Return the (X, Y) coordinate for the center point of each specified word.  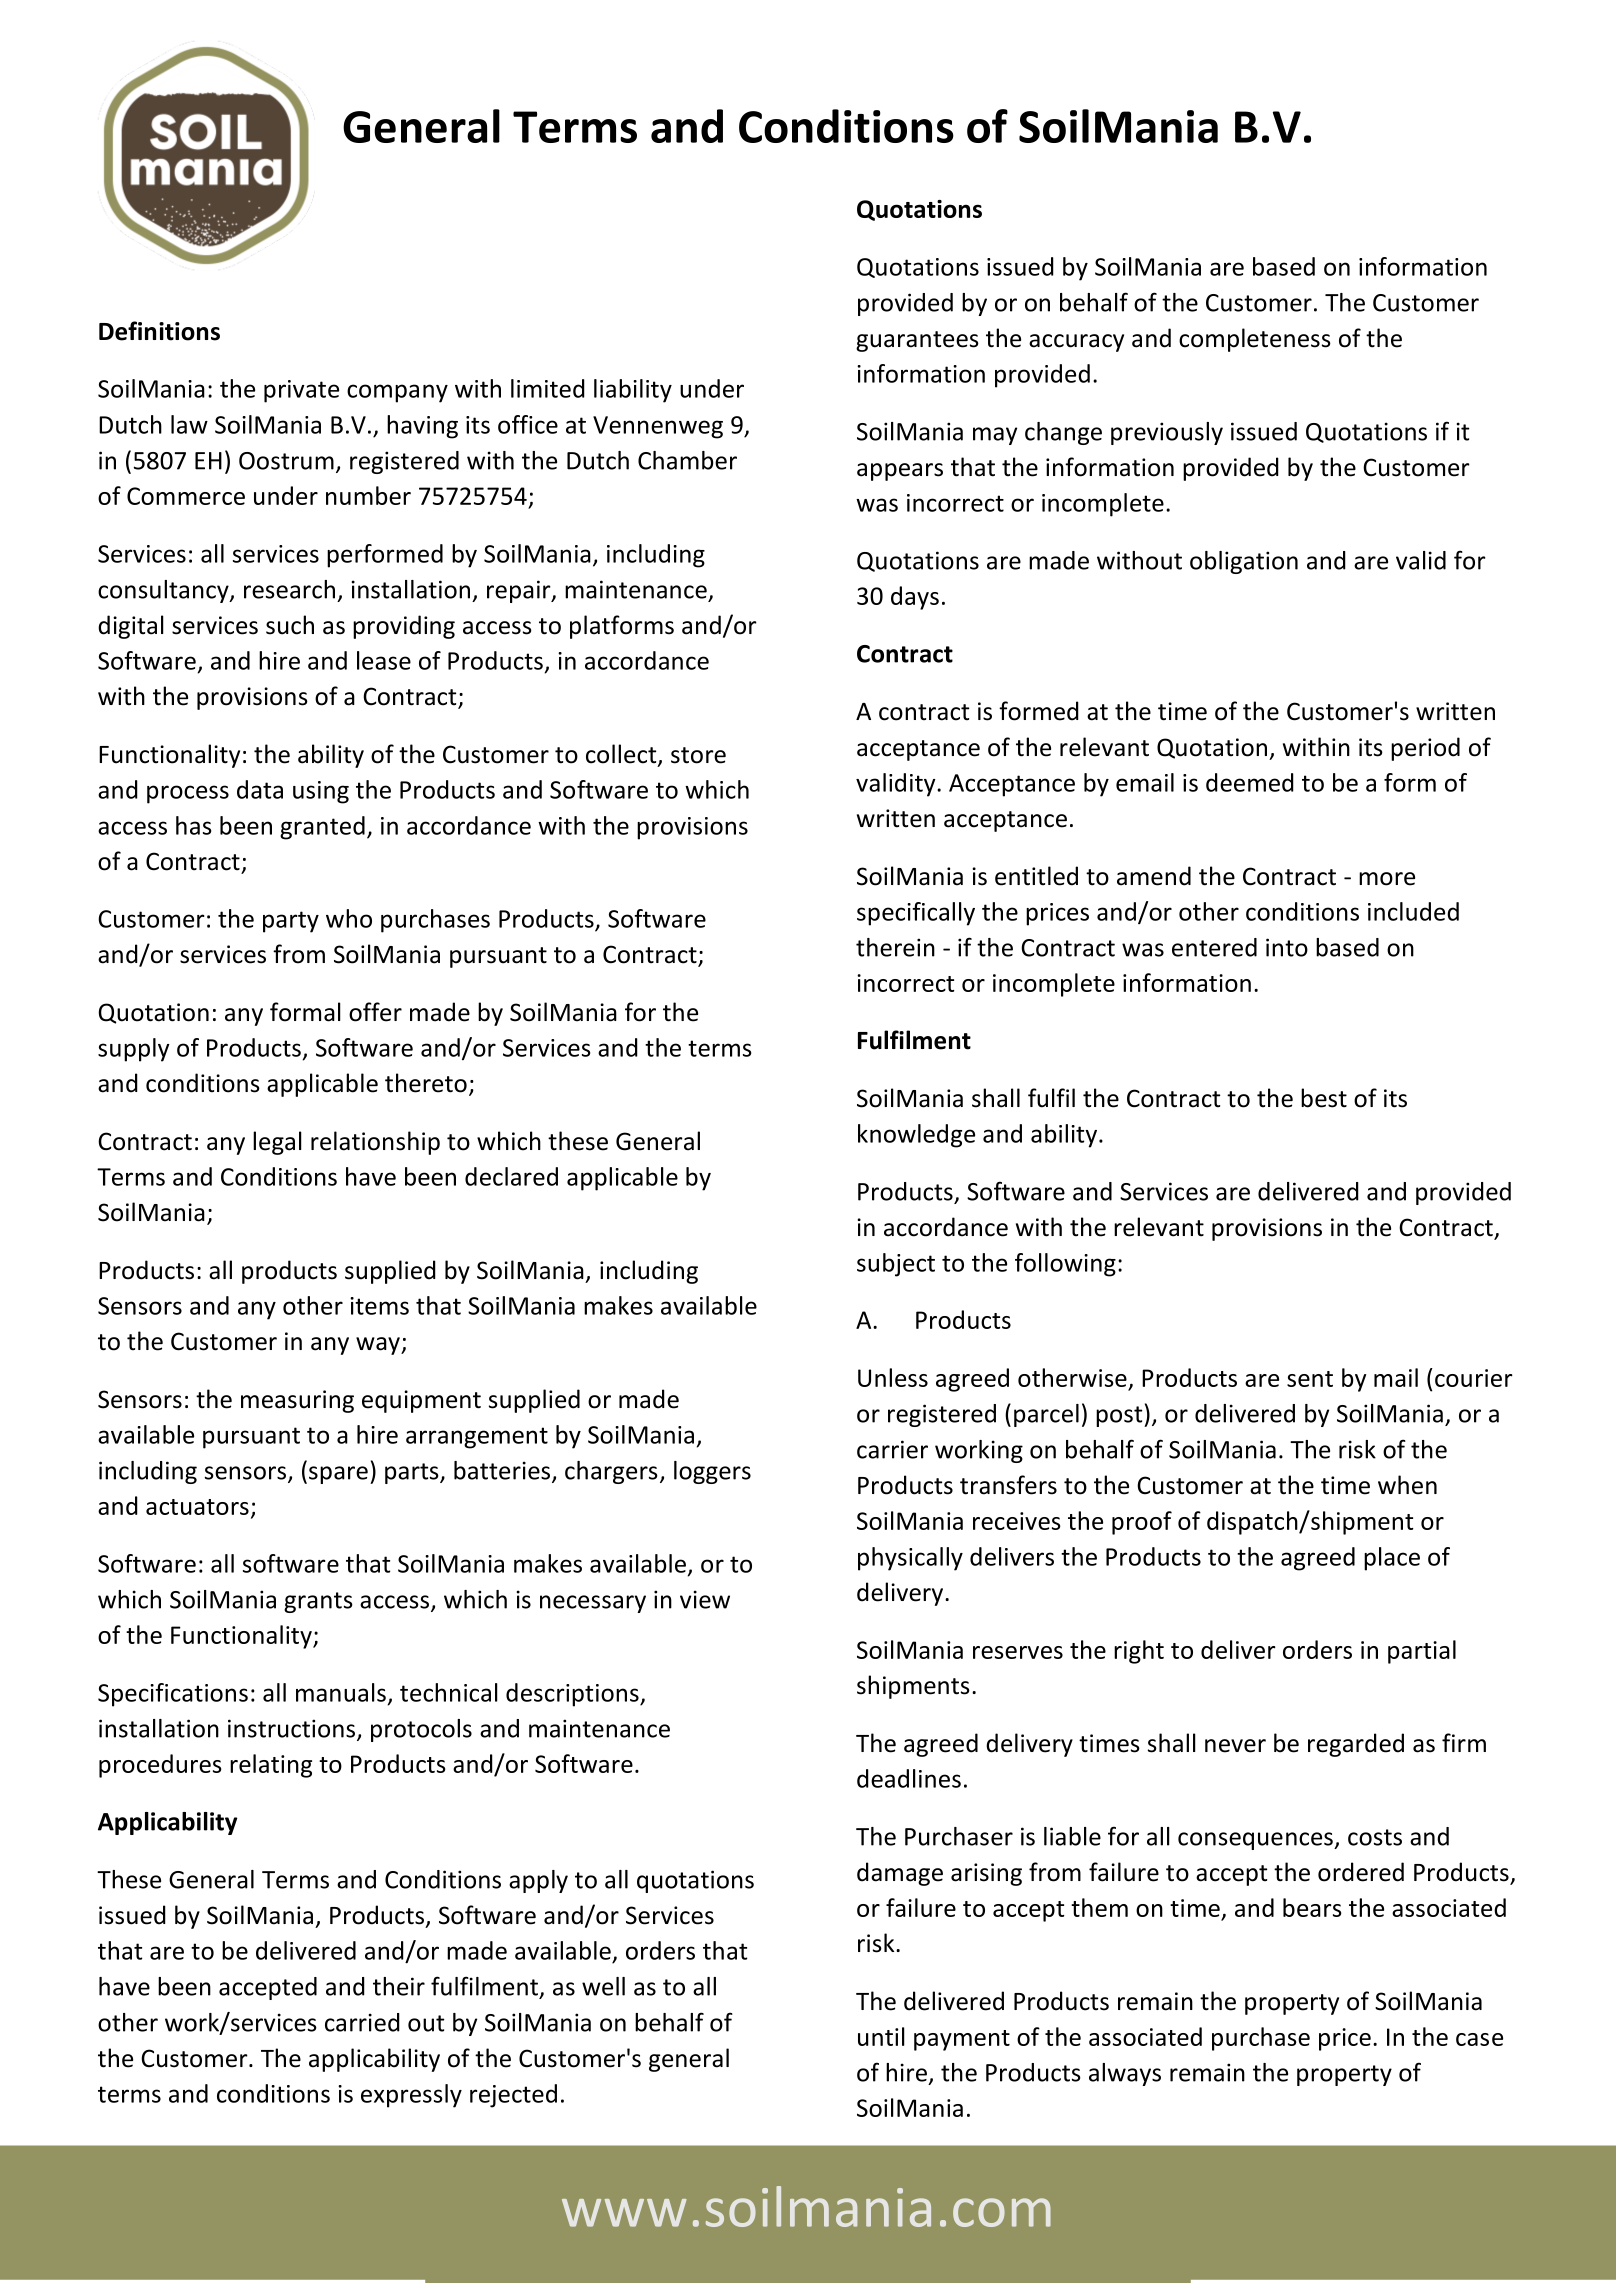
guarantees (917, 341)
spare (338, 1475)
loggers (712, 1472)
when (1407, 1485)
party (291, 922)
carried (362, 2022)
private (301, 391)
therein (895, 947)
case (1479, 2039)
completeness (1255, 340)
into (1287, 947)
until (881, 2036)
